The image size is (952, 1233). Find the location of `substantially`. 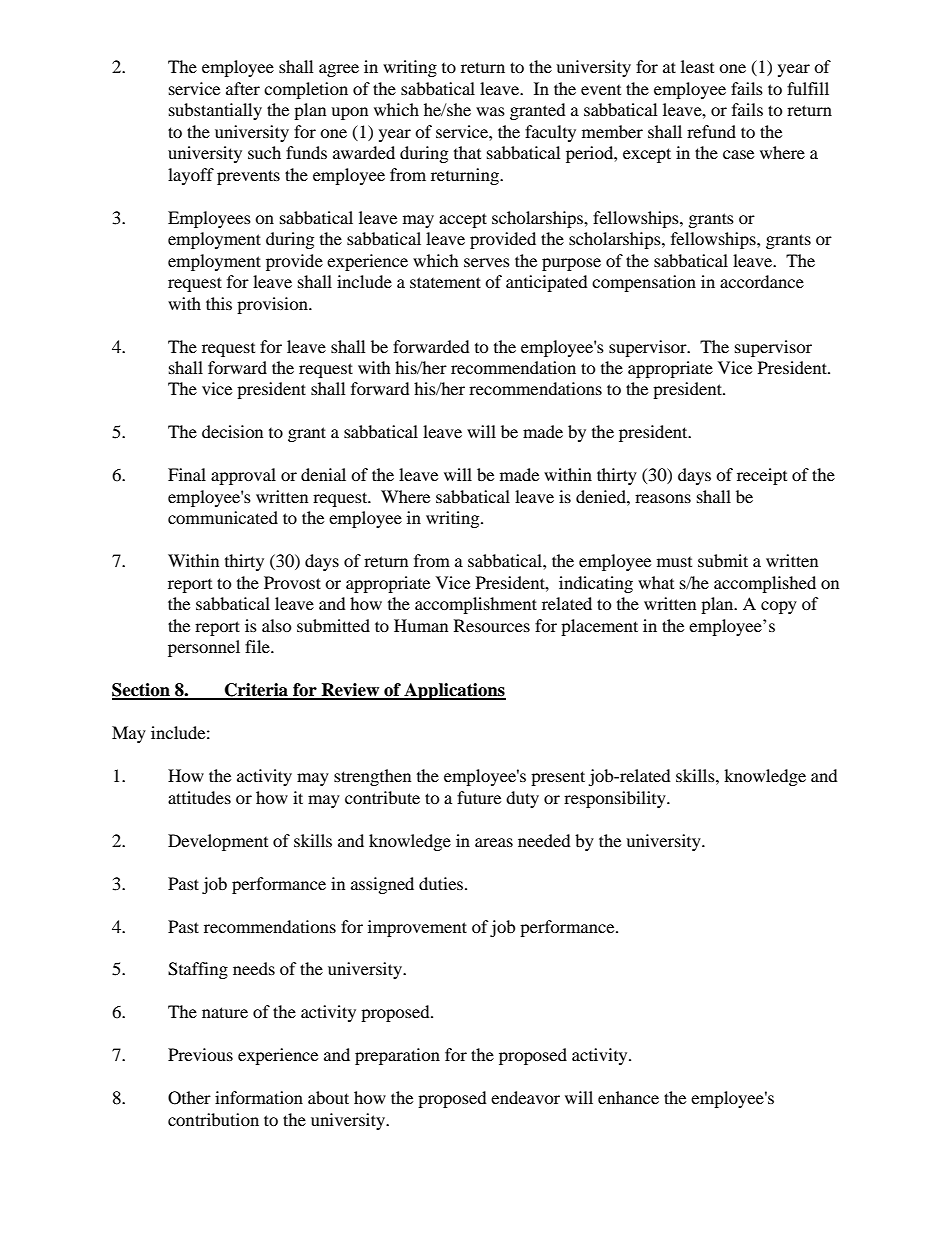

substantially is located at coordinates (215, 111).
